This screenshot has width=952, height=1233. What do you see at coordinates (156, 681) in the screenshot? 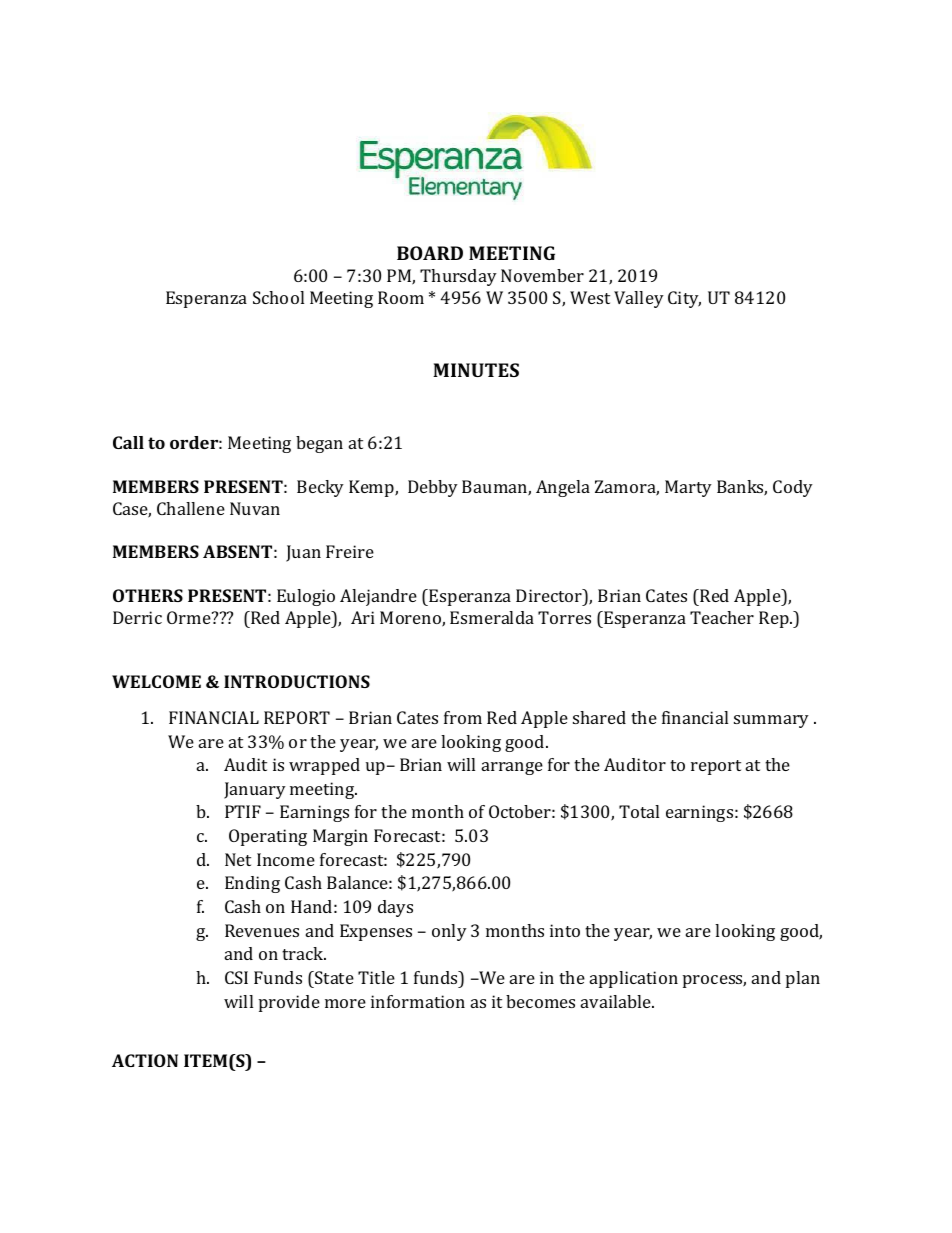
I see `WELCOME` at bounding box center [156, 681].
